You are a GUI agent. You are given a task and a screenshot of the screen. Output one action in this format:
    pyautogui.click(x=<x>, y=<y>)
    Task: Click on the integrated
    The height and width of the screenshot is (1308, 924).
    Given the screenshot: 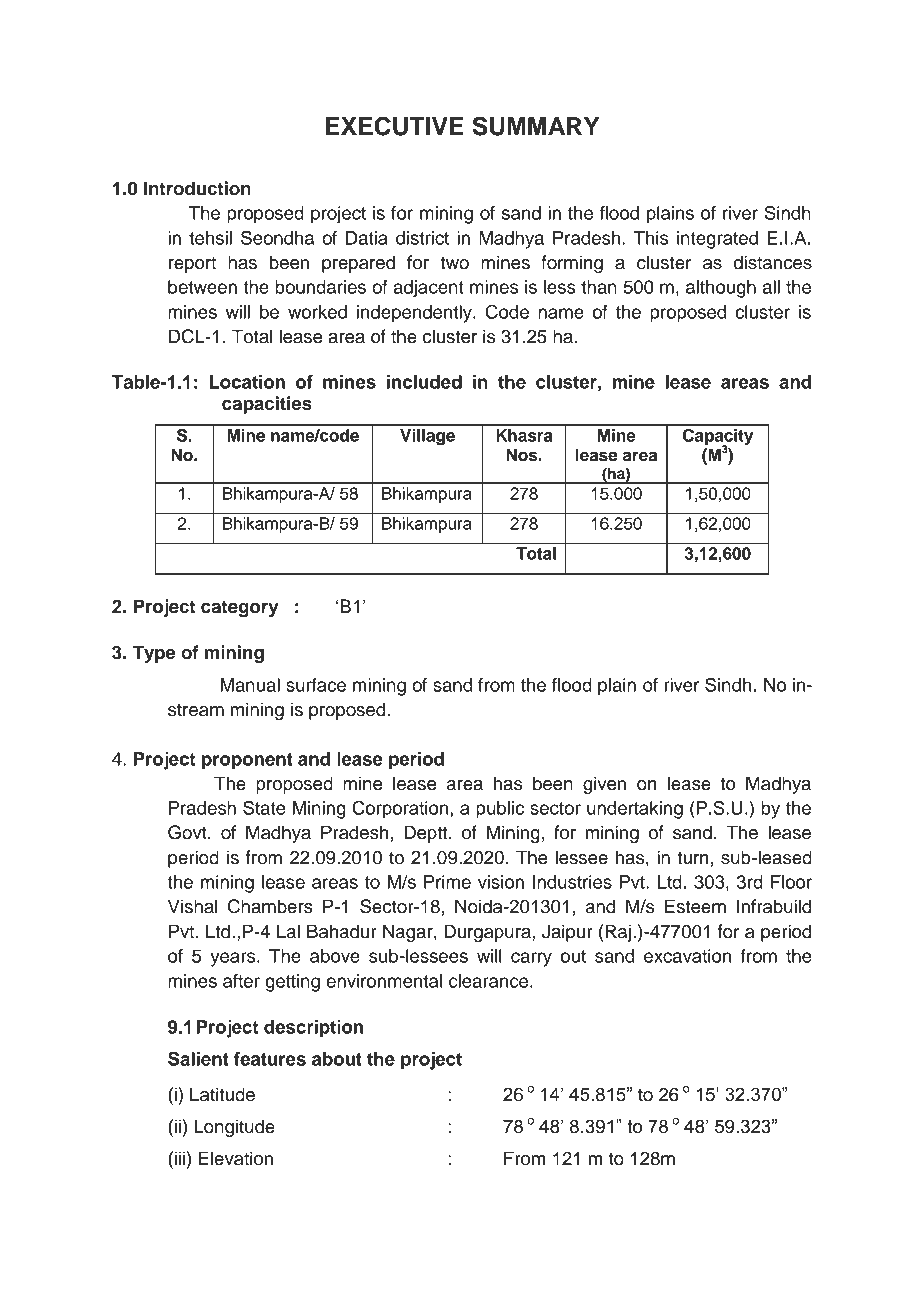 What is the action you would take?
    pyautogui.click(x=717, y=240)
